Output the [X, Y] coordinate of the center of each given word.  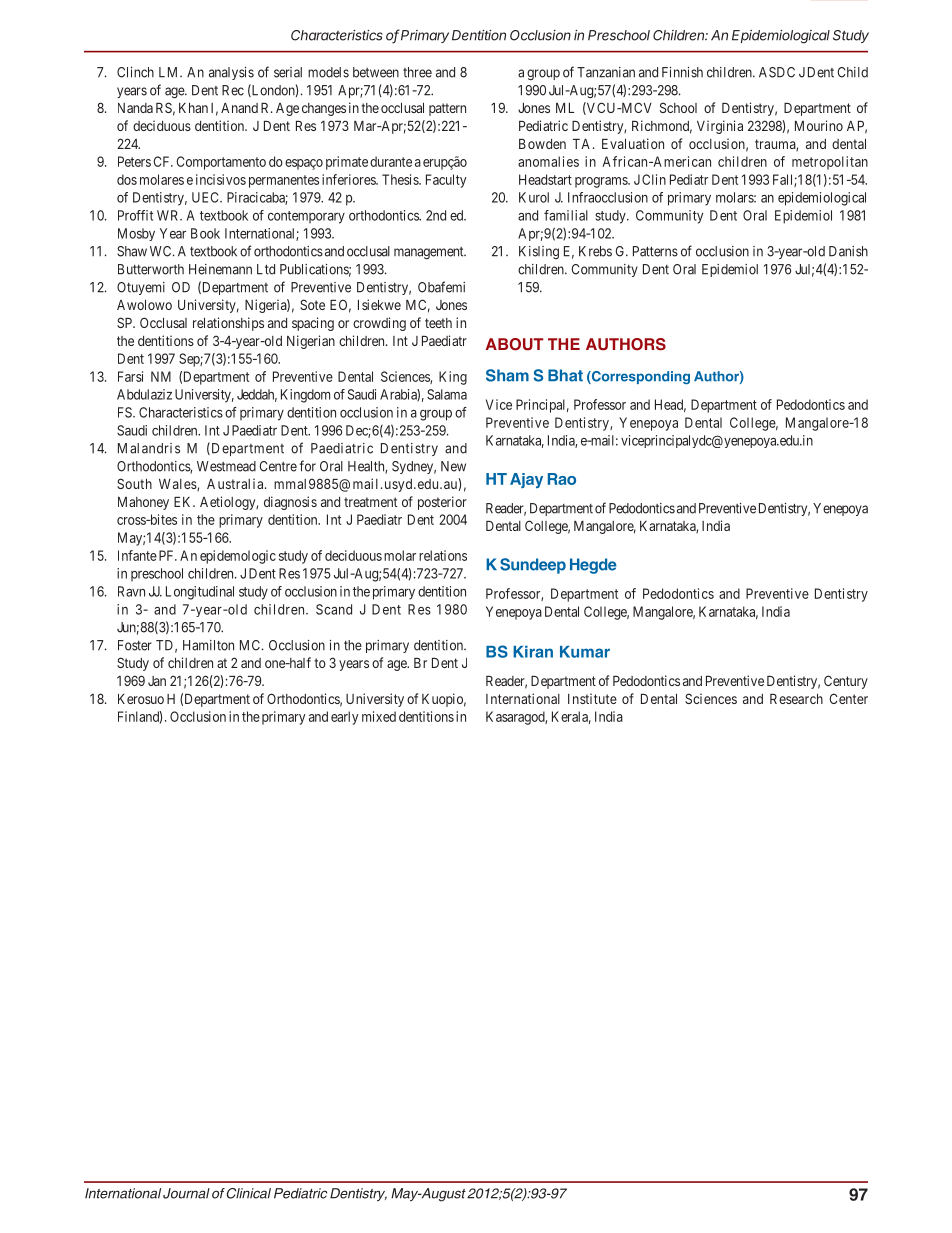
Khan [193, 108]
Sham [507, 375]
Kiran [533, 651]
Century [846, 682]
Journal [186, 1193]
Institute [592, 698]
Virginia [720, 127]
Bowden [542, 144]
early [345, 718]
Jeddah [257, 395]
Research [796, 699]
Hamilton [208, 645]
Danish [848, 251]
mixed [379, 716]
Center [849, 698]
